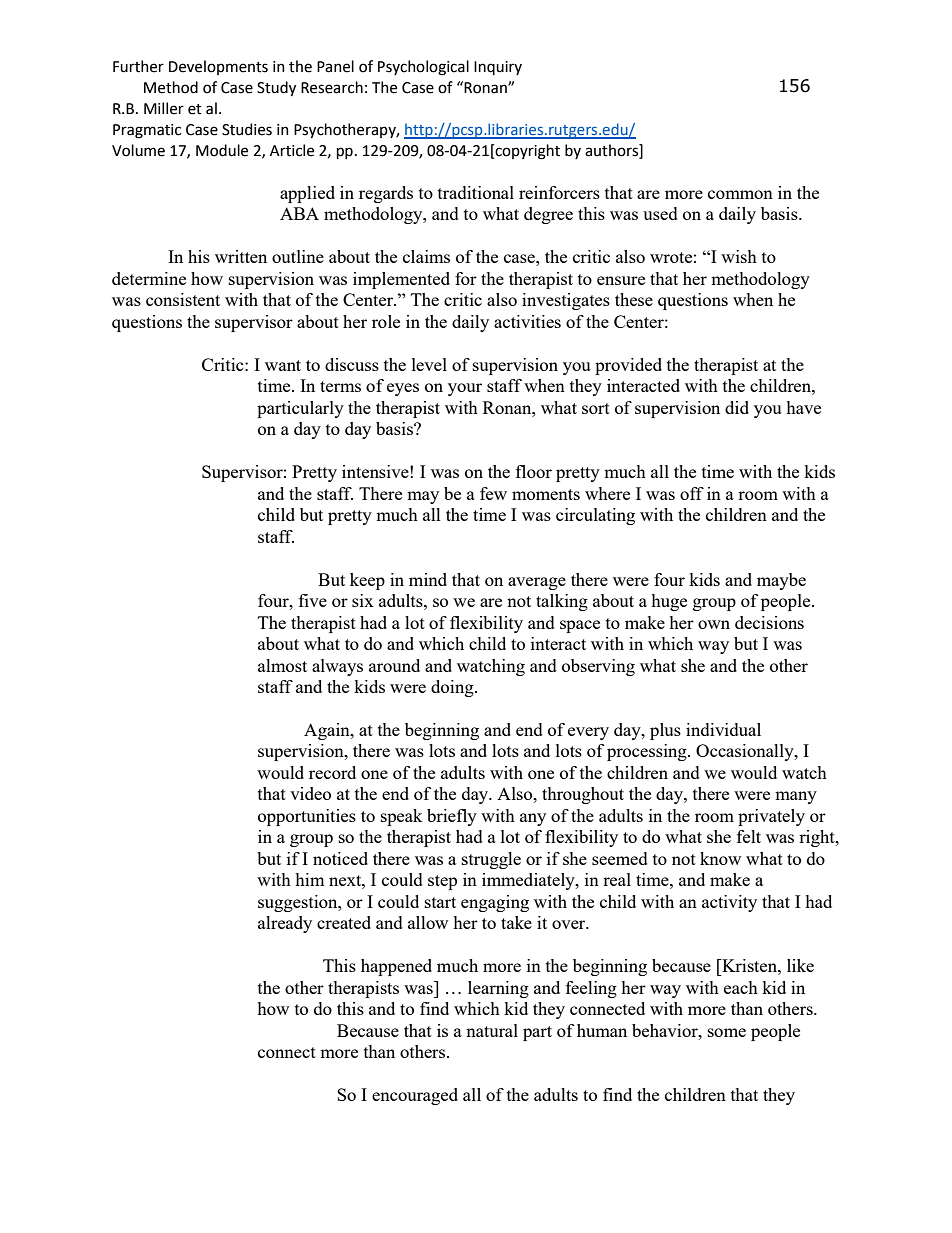 The width and height of the image is (952, 1233). I want to click on natural, so click(492, 1030).
